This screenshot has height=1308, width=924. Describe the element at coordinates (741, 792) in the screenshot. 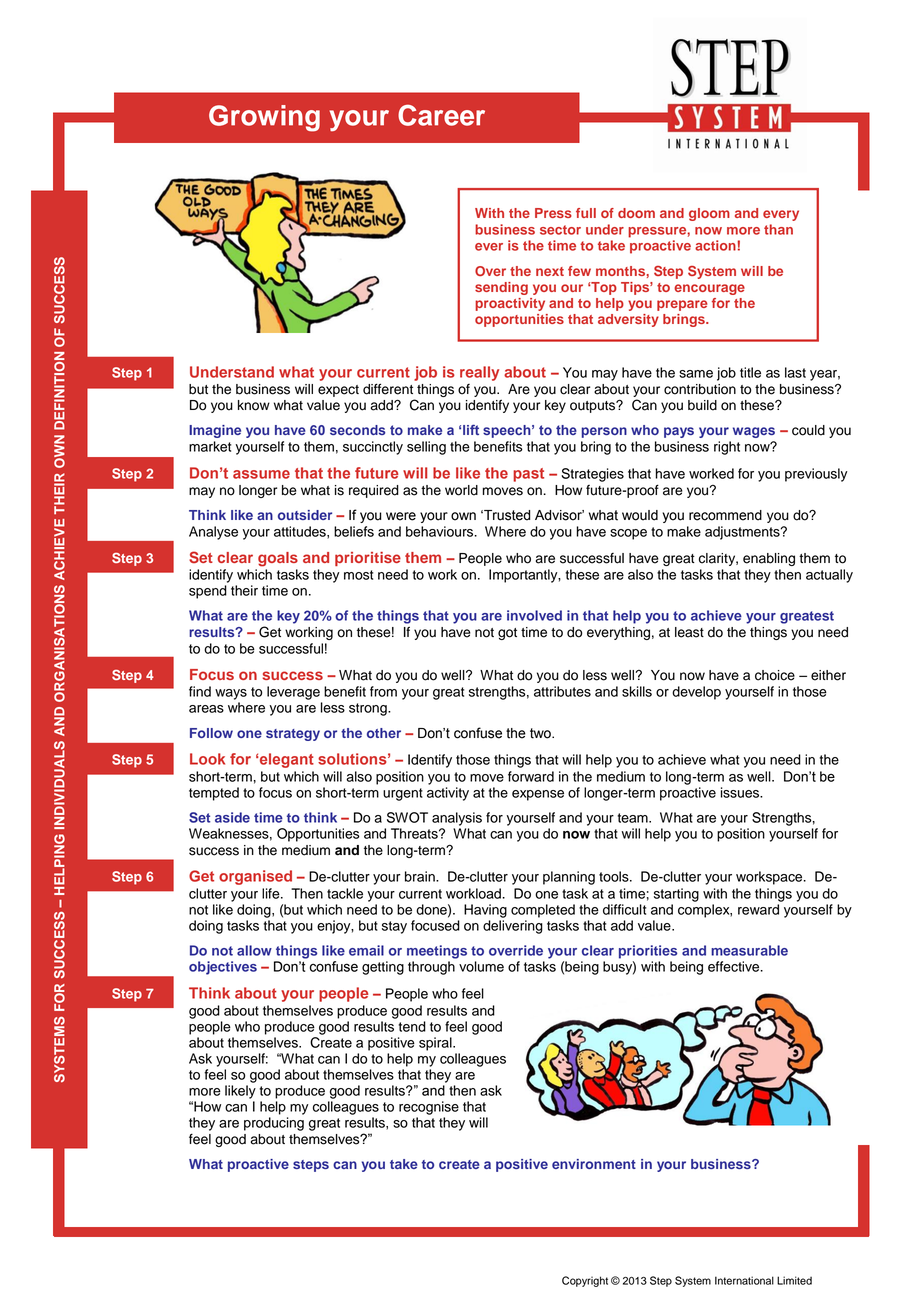

I see `issues` at that location.
